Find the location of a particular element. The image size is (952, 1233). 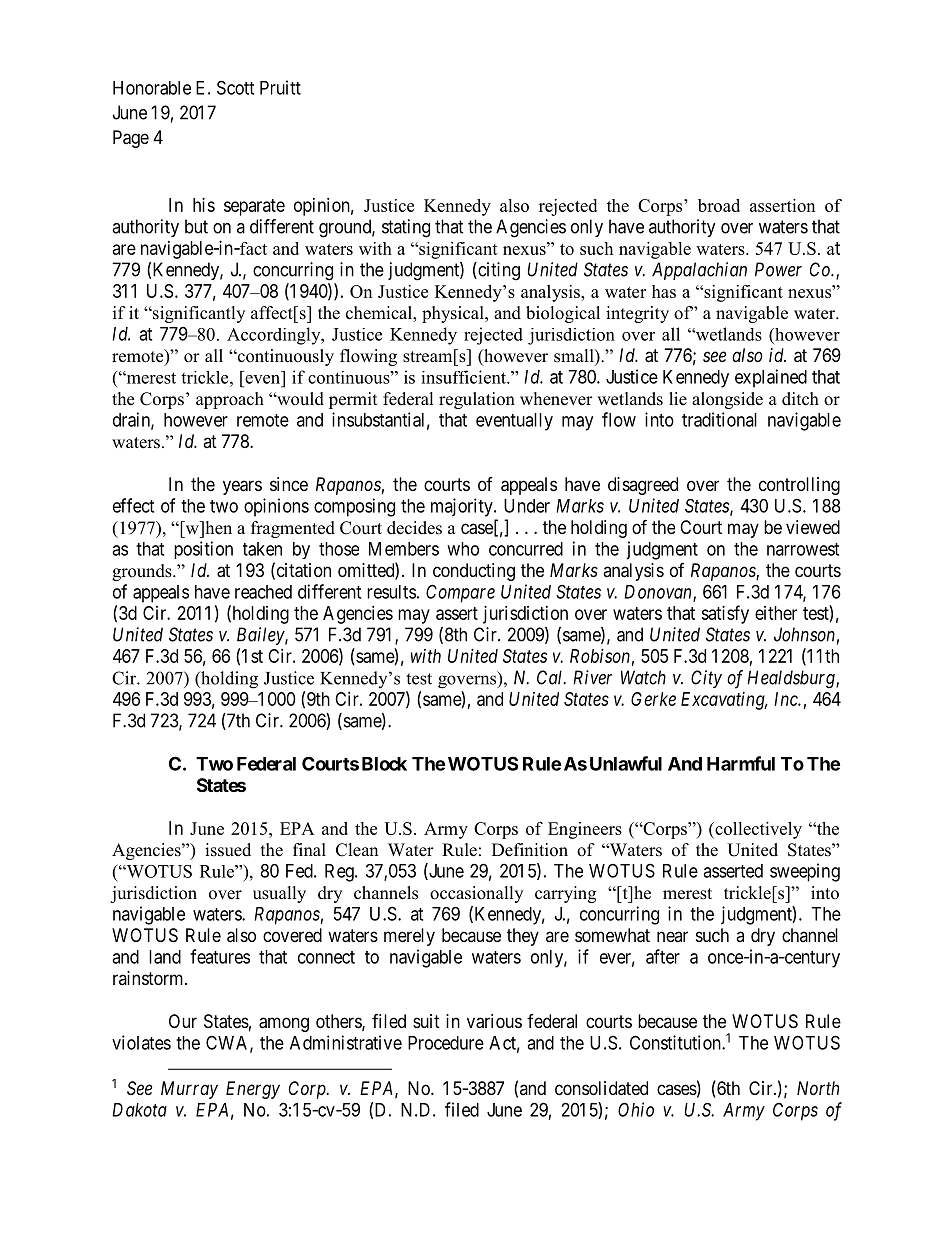

Murray is located at coordinates (189, 1090).
